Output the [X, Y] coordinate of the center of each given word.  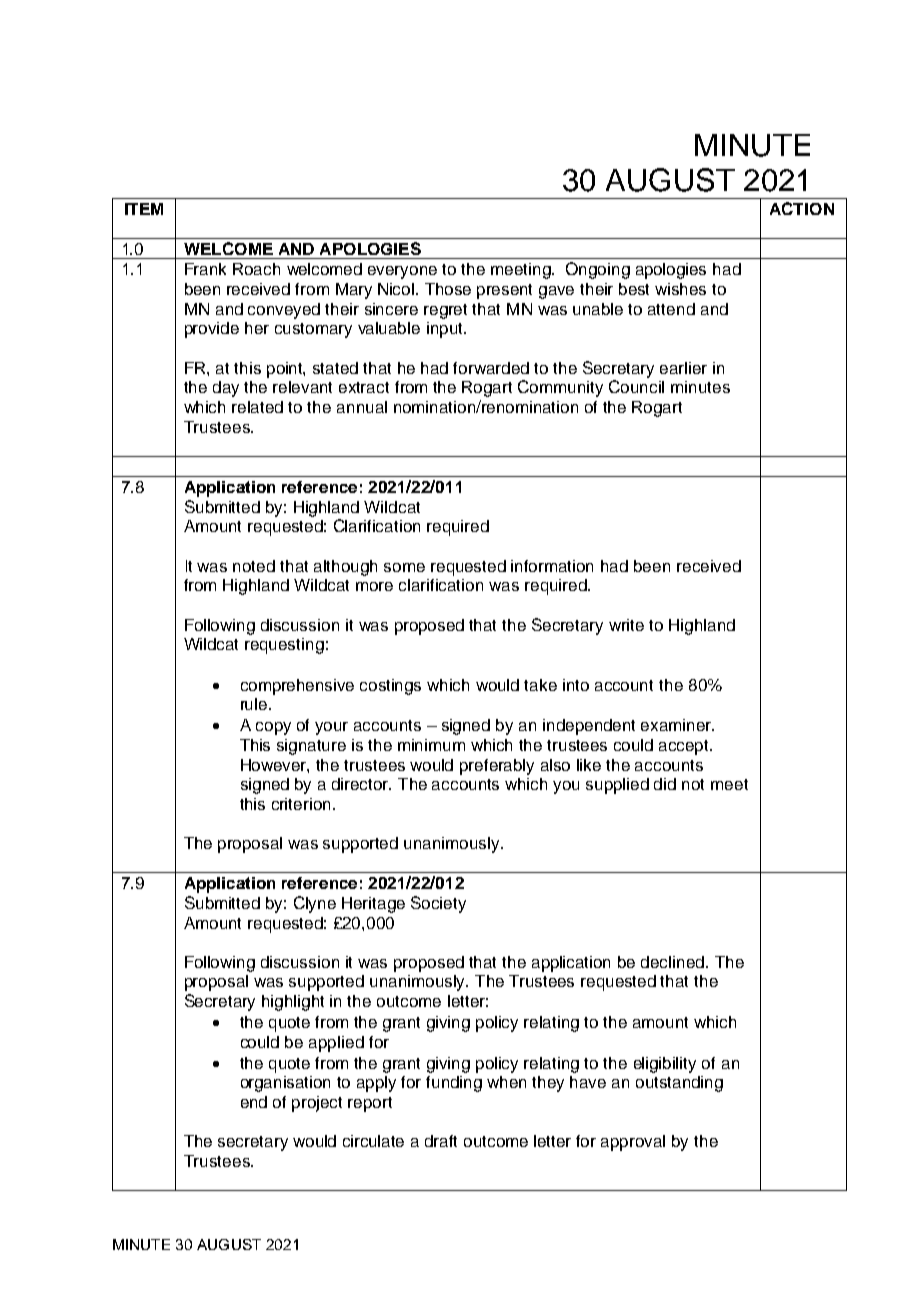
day [226, 389]
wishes [680, 289]
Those [448, 289]
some [404, 567]
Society [438, 904]
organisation [285, 1084]
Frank [205, 269]
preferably [497, 767]
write [626, 625]
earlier [683, 368]
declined [672, 962]
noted [254, 566]
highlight [293, 1003]
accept [685, 747]
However [275, 766]
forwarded [491, 368]
